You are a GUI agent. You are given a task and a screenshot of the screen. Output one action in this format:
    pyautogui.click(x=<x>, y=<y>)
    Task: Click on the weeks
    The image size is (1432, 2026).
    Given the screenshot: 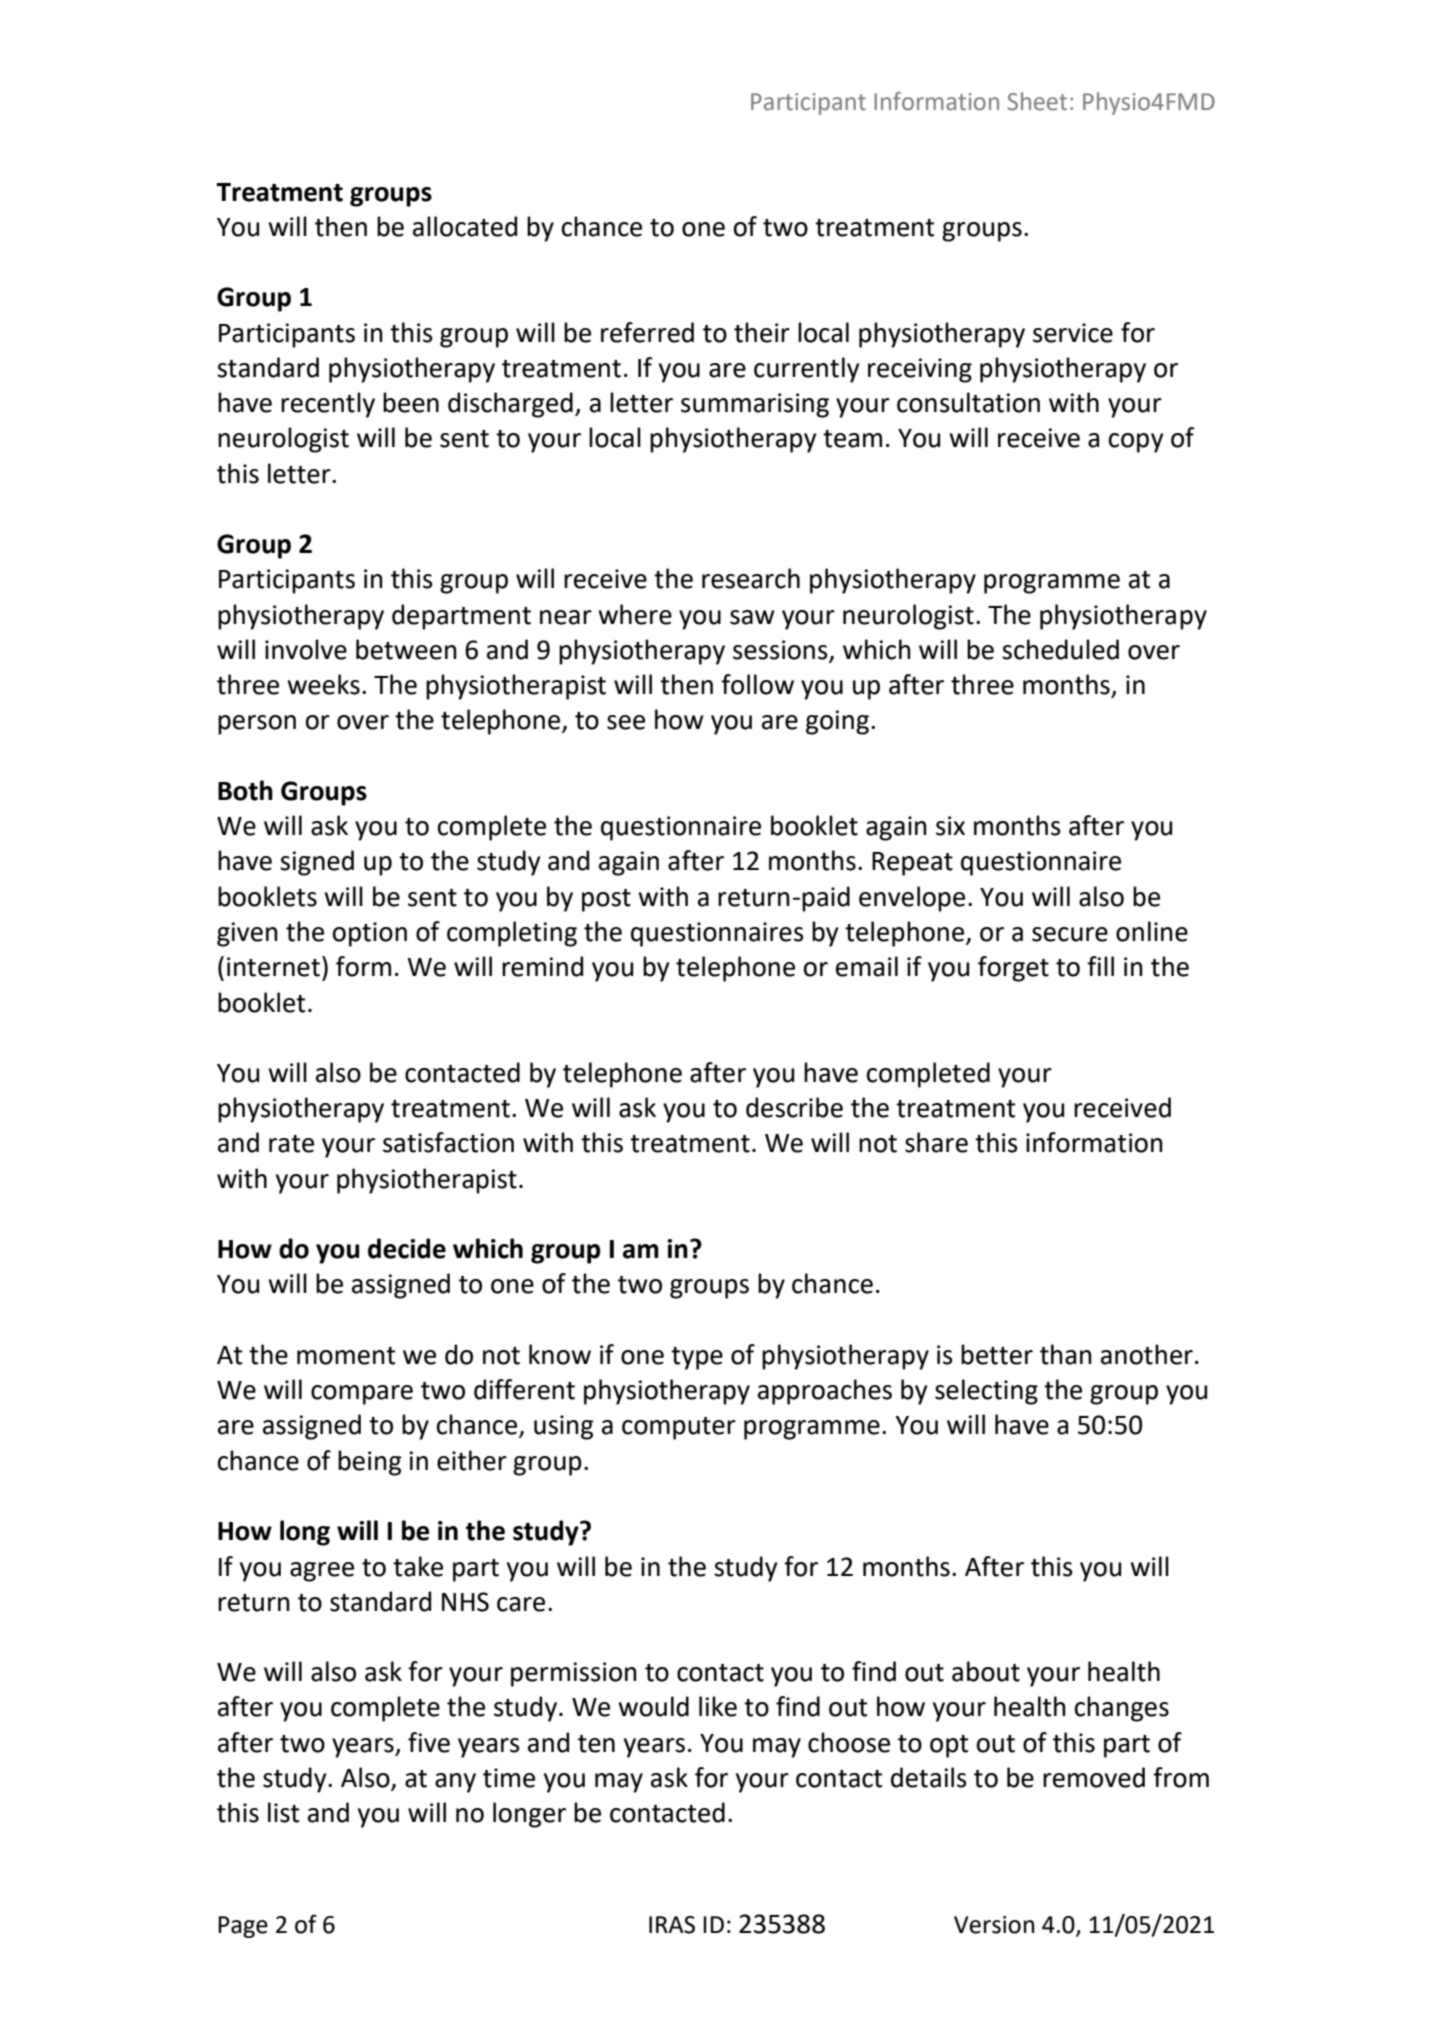 What is the action you would take?
    pyautogui.click(x=323, y=684)
